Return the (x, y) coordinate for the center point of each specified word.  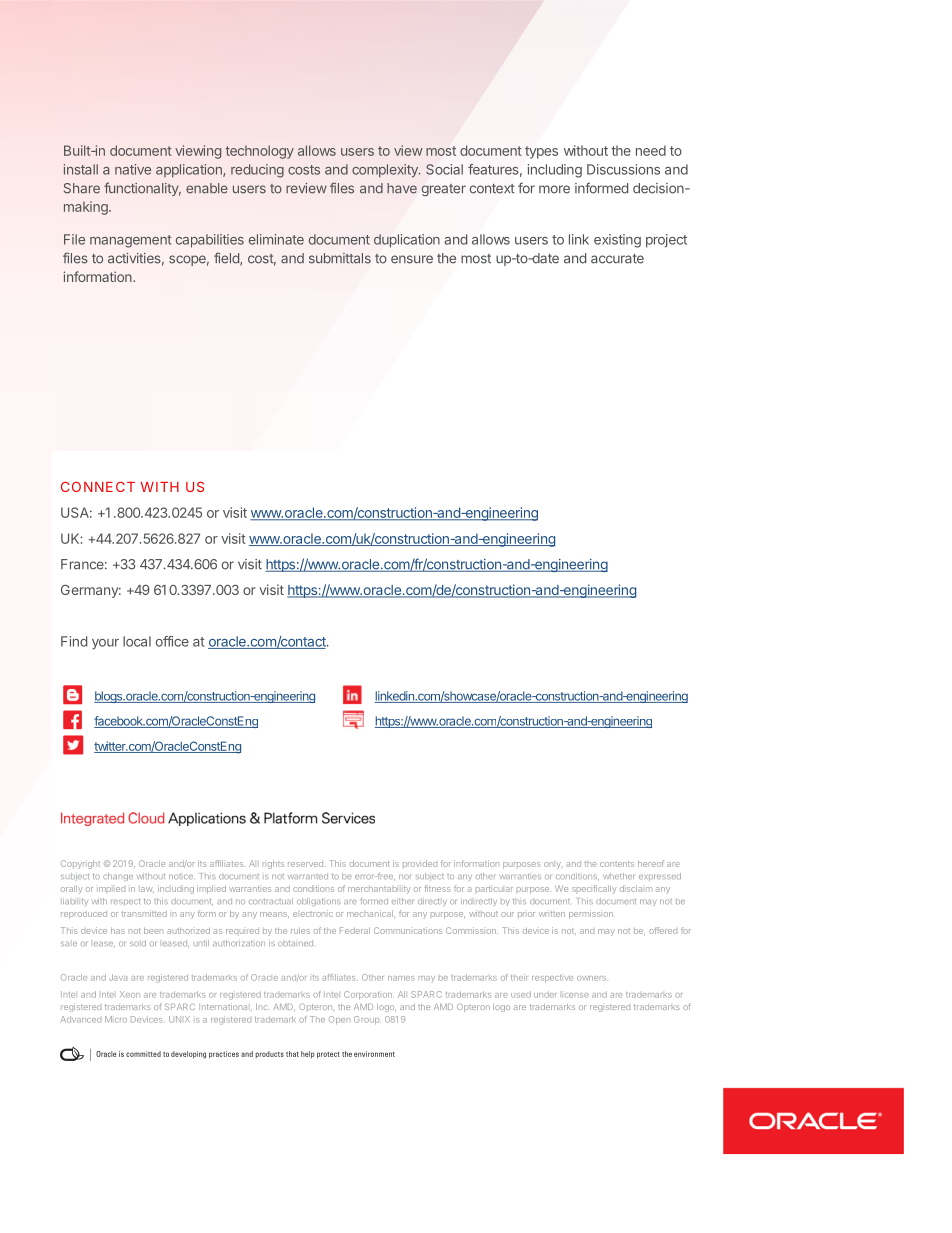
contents (617, 864)
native (133, 169)
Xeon (130, 994)
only (552, 865)
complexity (386, 171)
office (172, 641)
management (131, 241)
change (118, 877)
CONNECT (98, 486)
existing (617, 241)
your (105, 644)
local (137, 641)
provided (420, 863)
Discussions (623, 169)
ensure (412, 259)
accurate (617, 259)
